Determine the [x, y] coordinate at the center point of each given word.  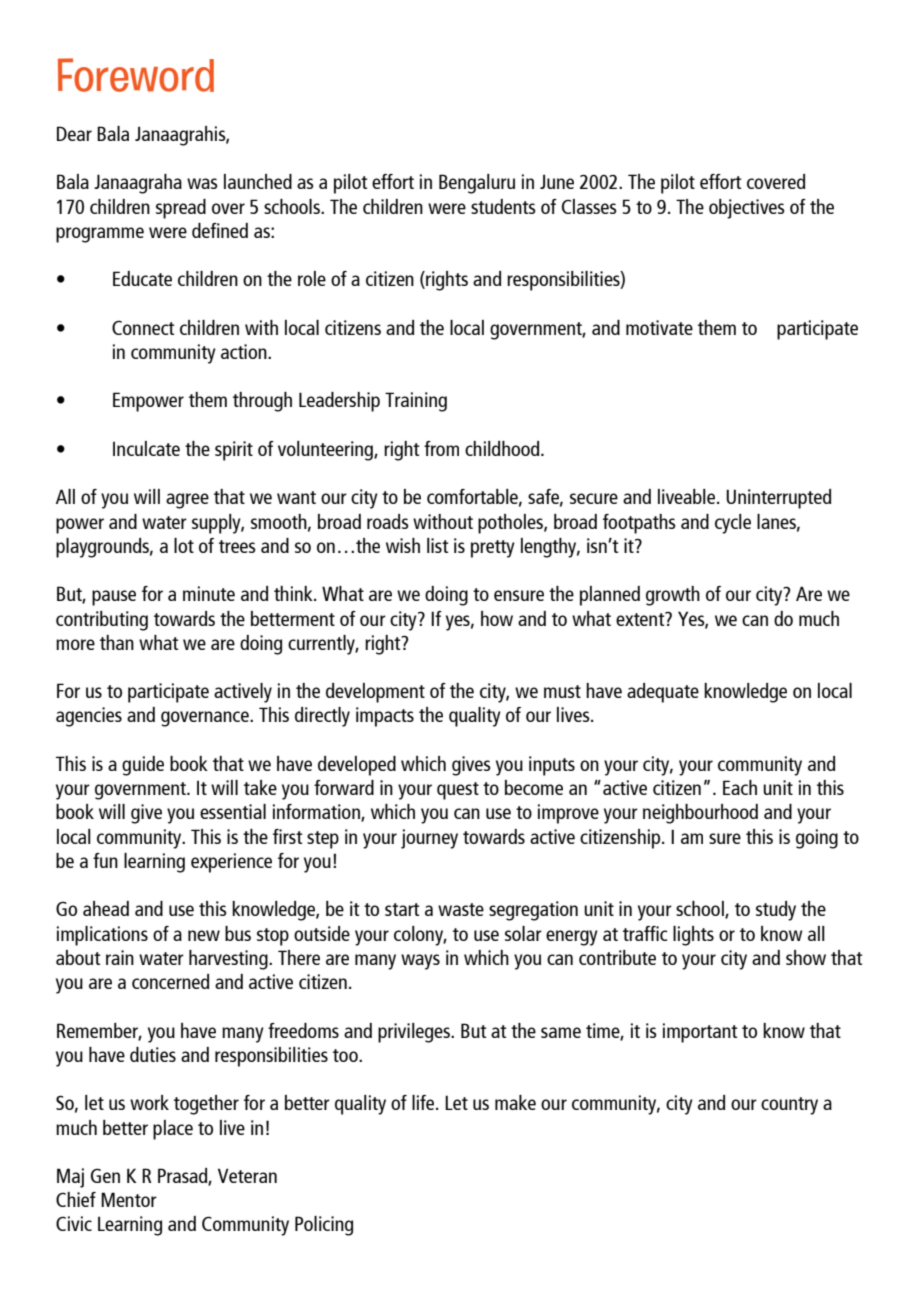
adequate [663, 693]
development [375, 693]
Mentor [129, 1199]
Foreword [136, 75]
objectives [747, 209]
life [424, 1102]
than [117, 642]
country [789, 1106]
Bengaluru [477, 184]
